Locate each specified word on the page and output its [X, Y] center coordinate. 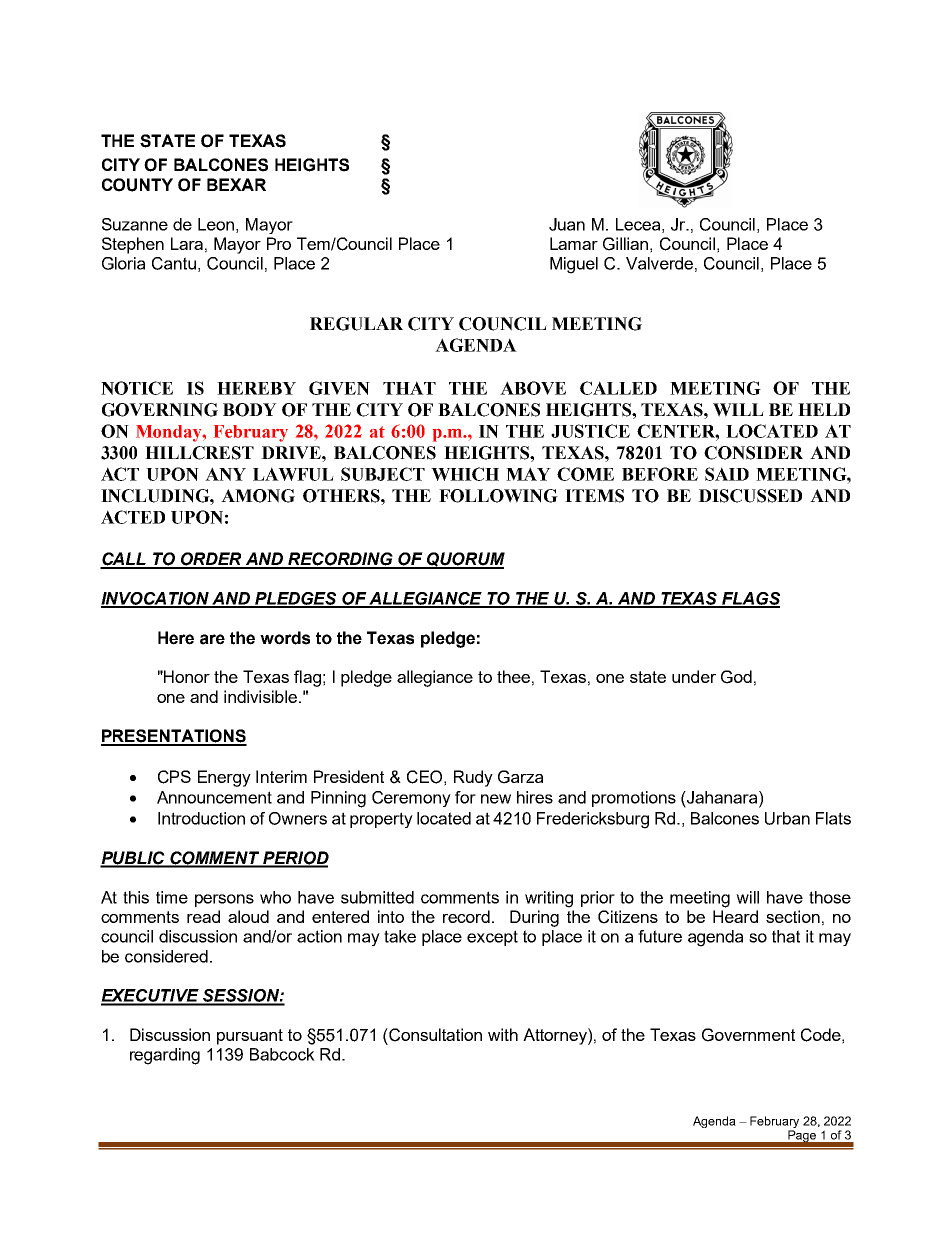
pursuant [250, 1037]
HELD [824, 409]
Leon [216, 224]
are [212, 639]
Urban [787, 818]
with [503, 1034]
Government [748, 1035]
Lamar [574, 243]
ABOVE [533, 388]
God [736, 677]
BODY [250, 410]
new [496, 799]
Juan [567, 224]
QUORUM [465, 560]
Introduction [201, 818]
